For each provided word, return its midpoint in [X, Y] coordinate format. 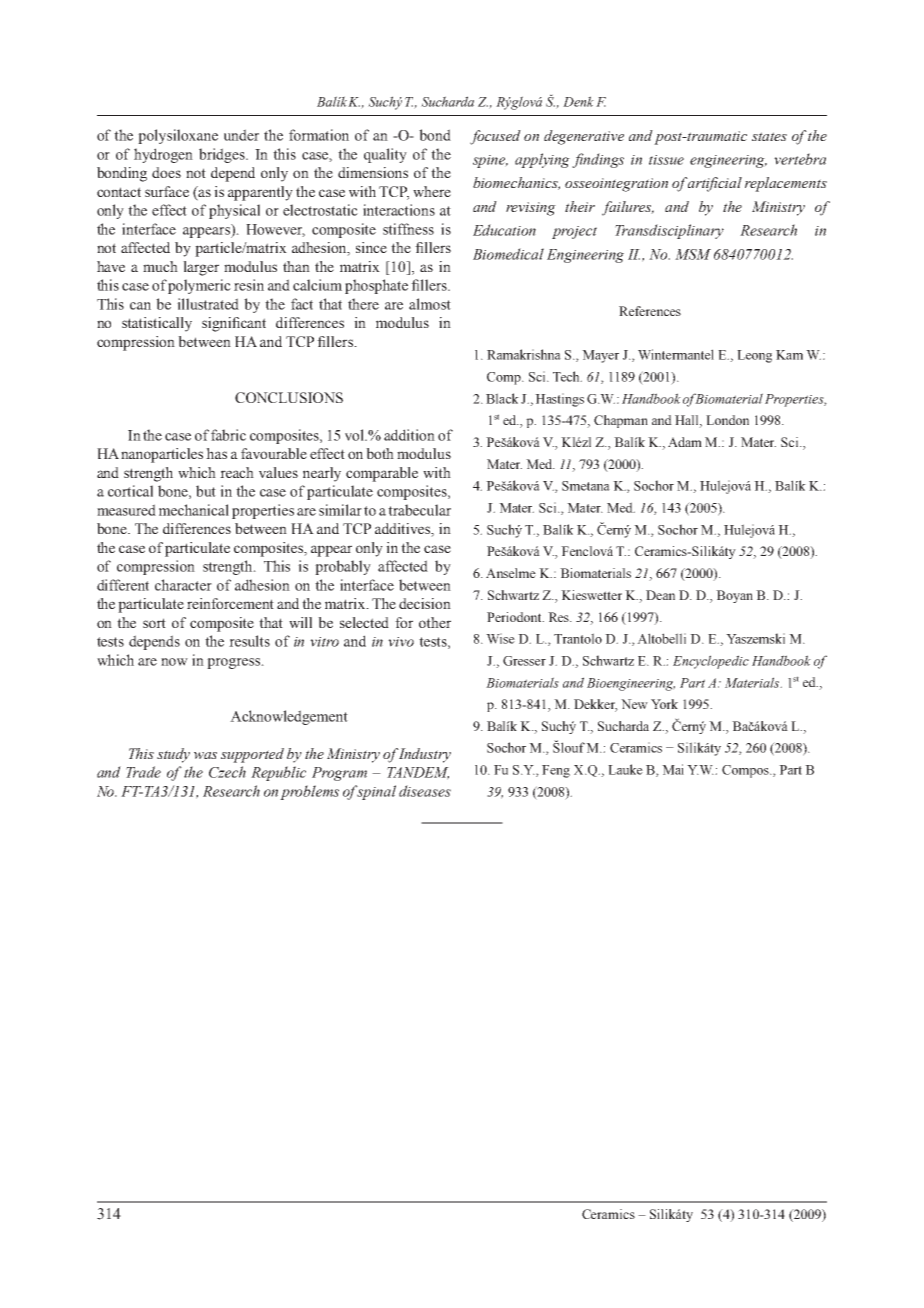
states [769, 136]
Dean [660, 595]
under [241, 135]
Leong [754, 356]
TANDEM [418, 773]
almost [430, 304]
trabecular [419, 510]
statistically [157, 324]
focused [495, 137]
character [183, 585]
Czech [227, 772]
